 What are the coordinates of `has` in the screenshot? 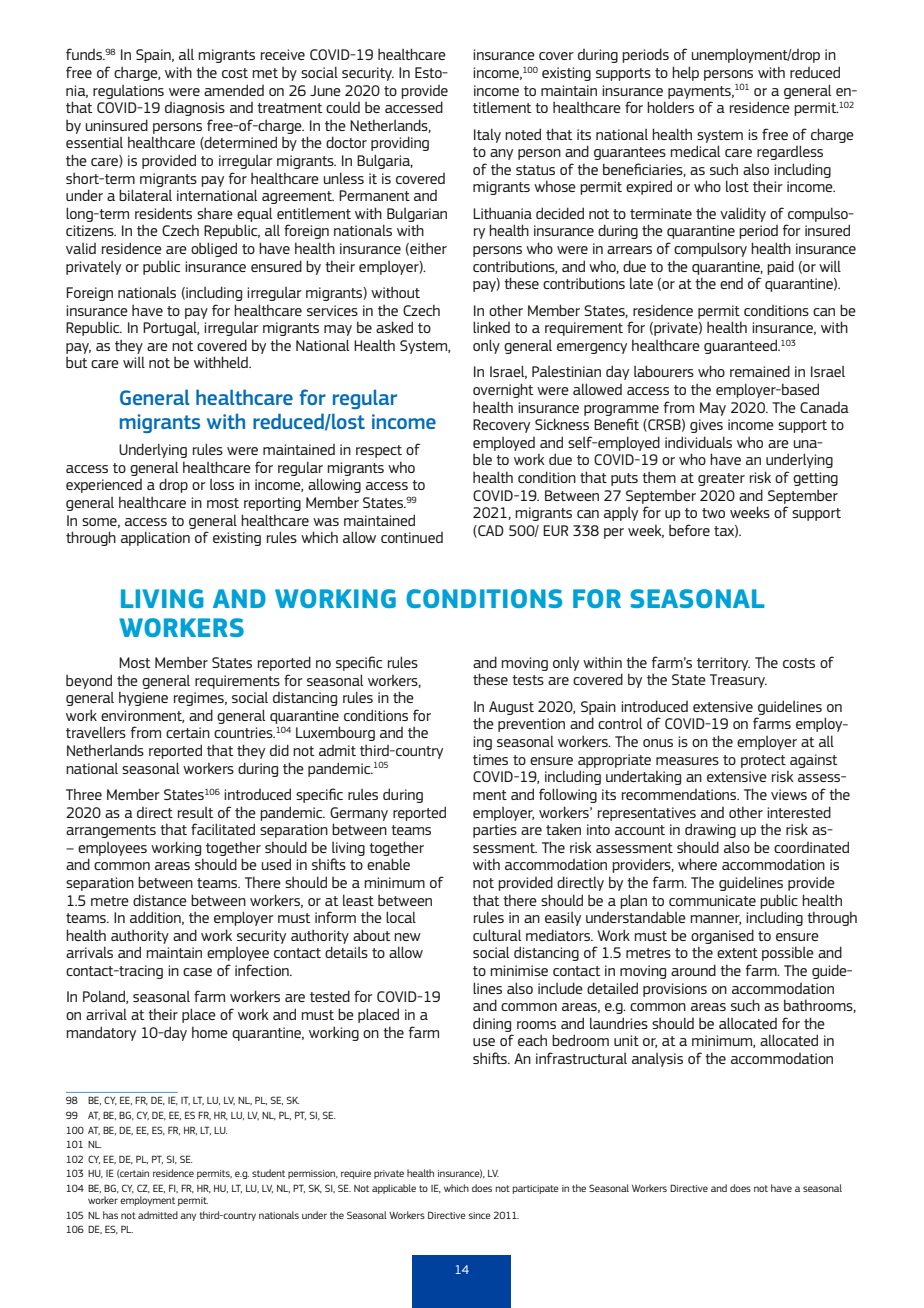 It's located at (110, 1215).
